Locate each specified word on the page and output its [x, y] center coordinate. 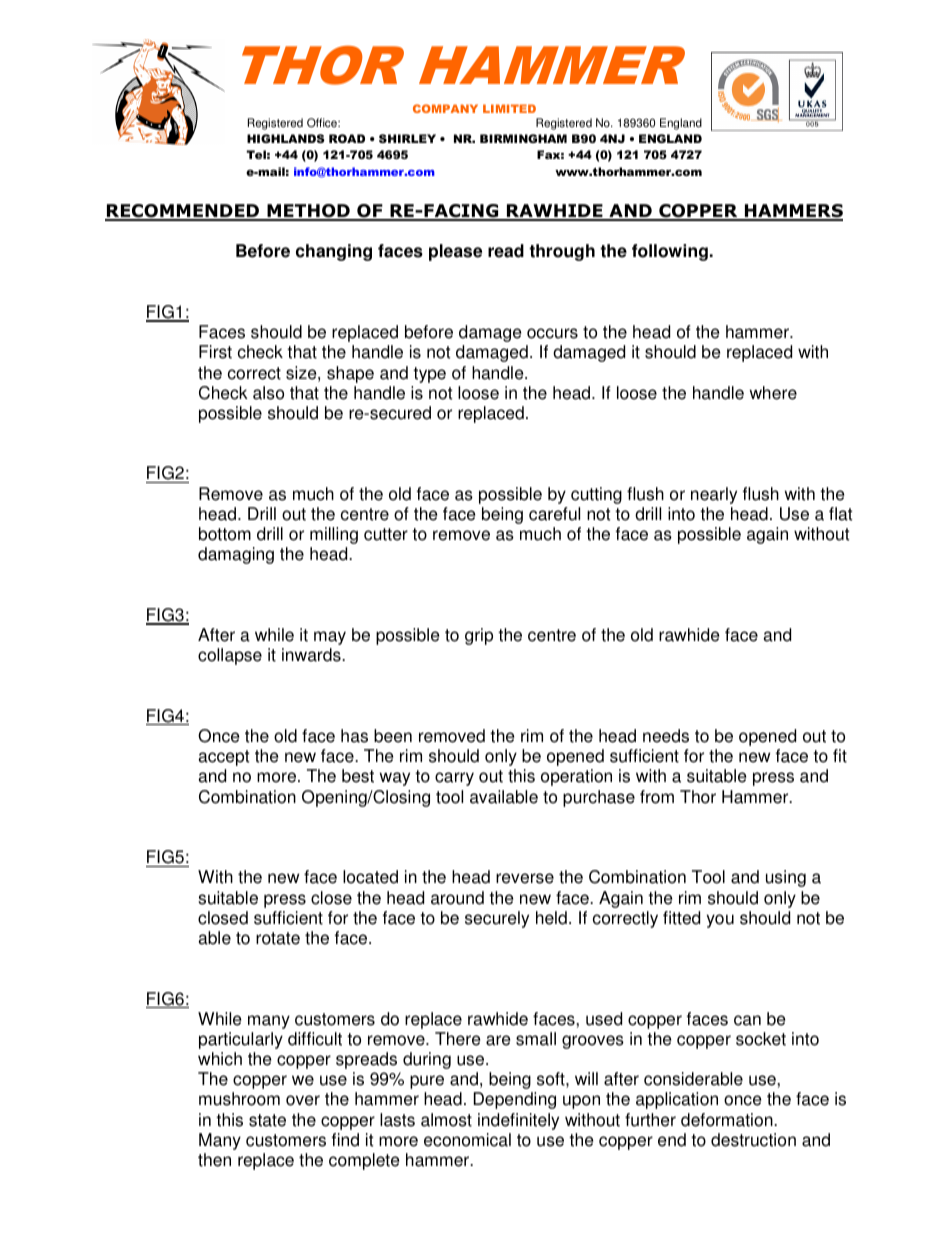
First [215, 352]
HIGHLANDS [286, 138]
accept [224, 758]
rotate [278, 938]
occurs [552, 333]
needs [666, 736]
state [267, 1120]
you [720, 921]
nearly [714, 495]
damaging [236, 555]
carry [454, 779]
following [670, 252]
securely [497, 919]
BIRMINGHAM [523, 138]
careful [554, 514]
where [773, 393]
